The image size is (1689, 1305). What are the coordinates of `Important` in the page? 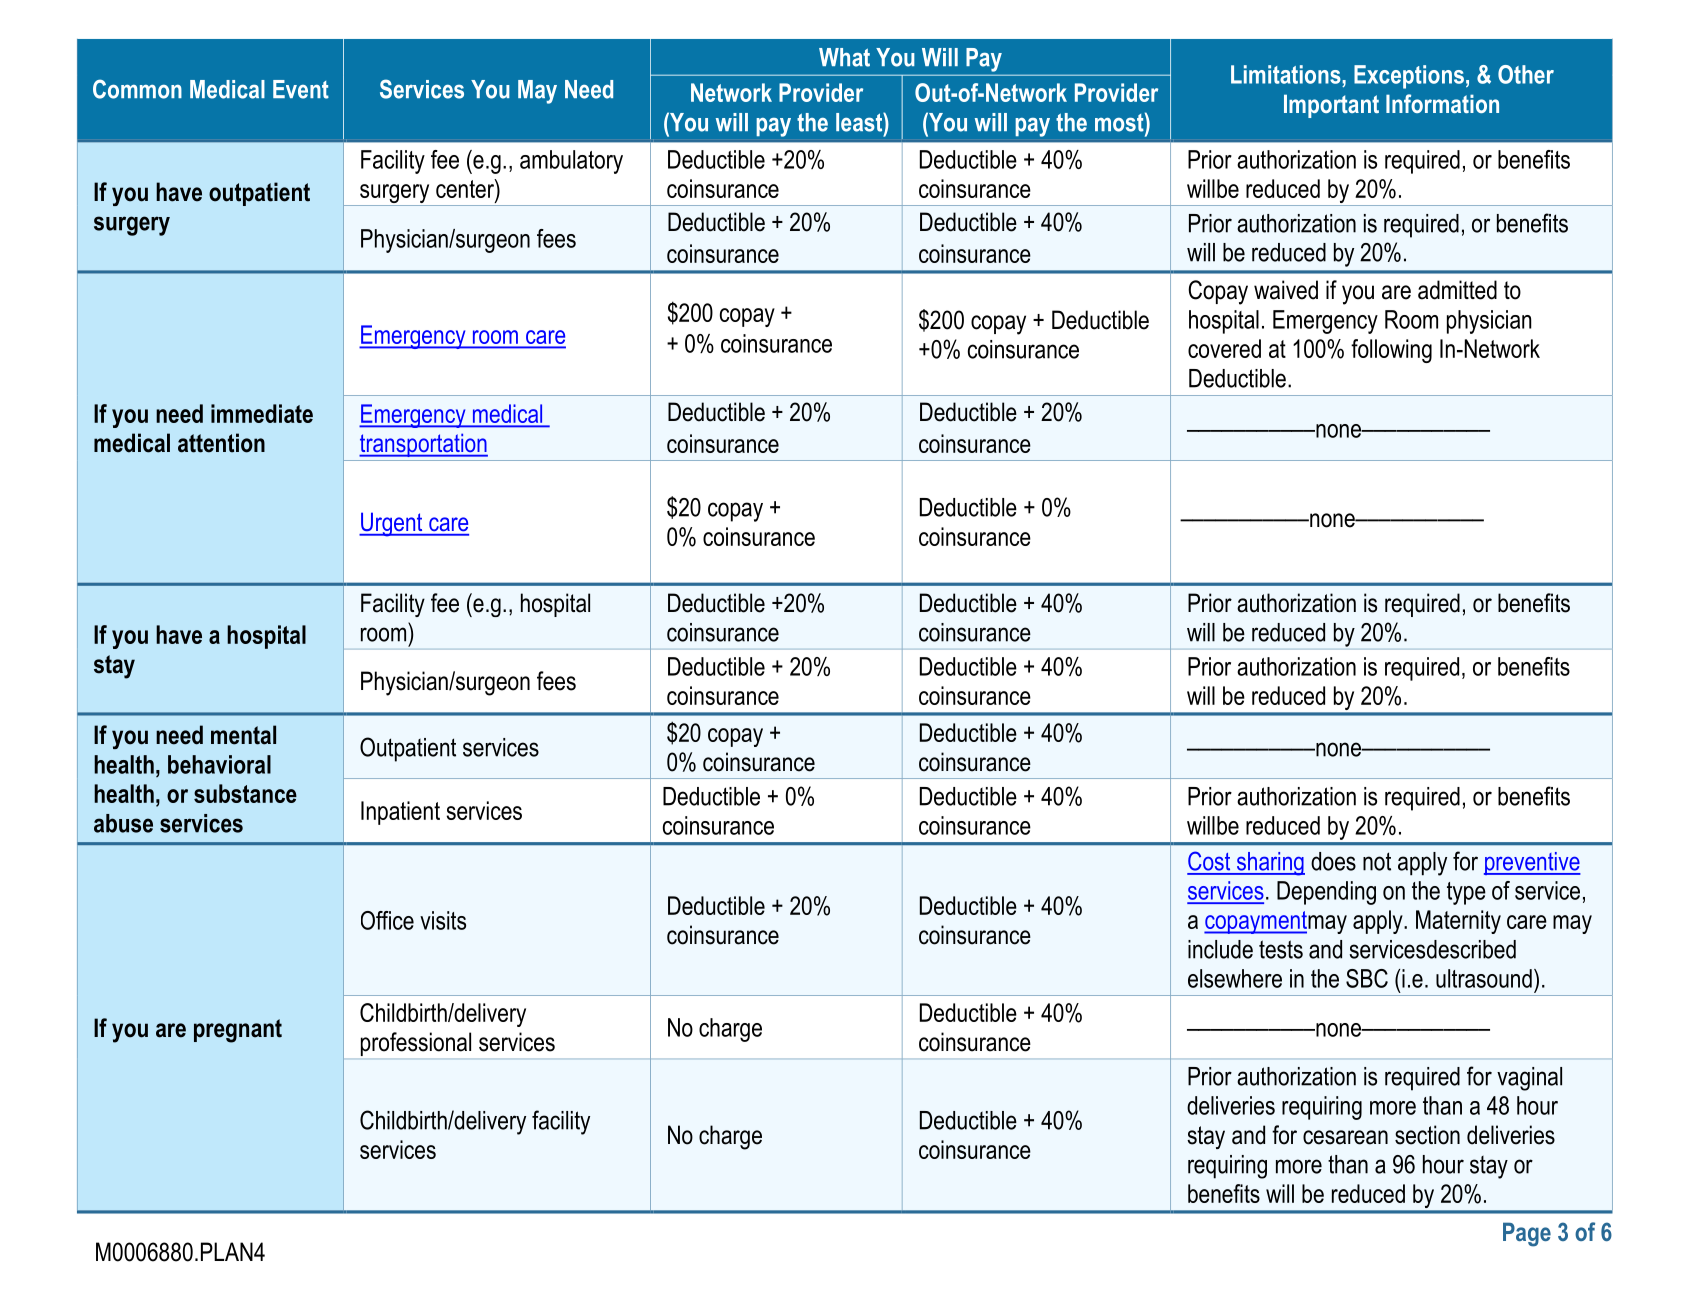 It's located at (1331, 106).
